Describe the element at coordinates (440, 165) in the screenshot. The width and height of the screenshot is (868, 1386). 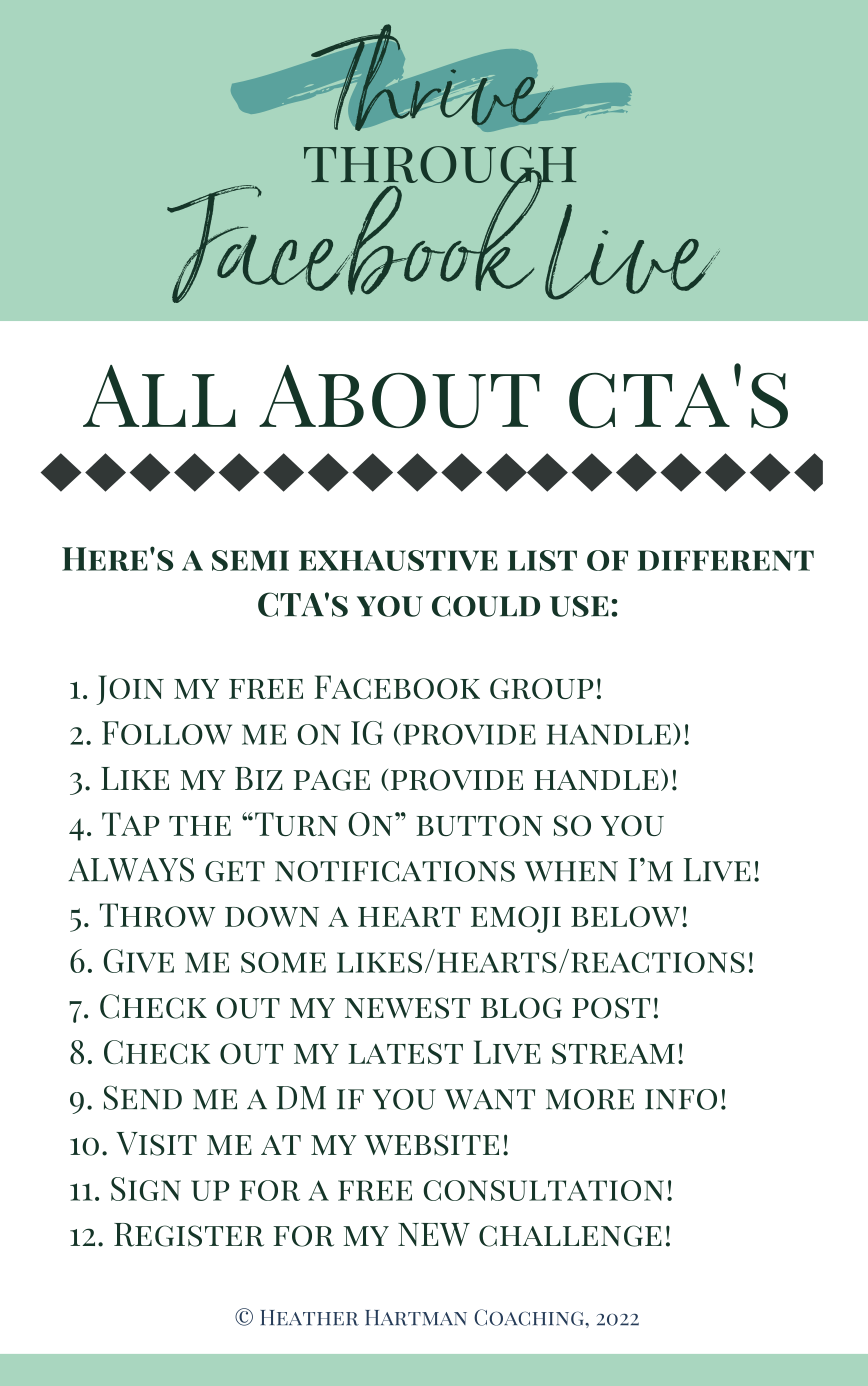
I see `through` at that location.
